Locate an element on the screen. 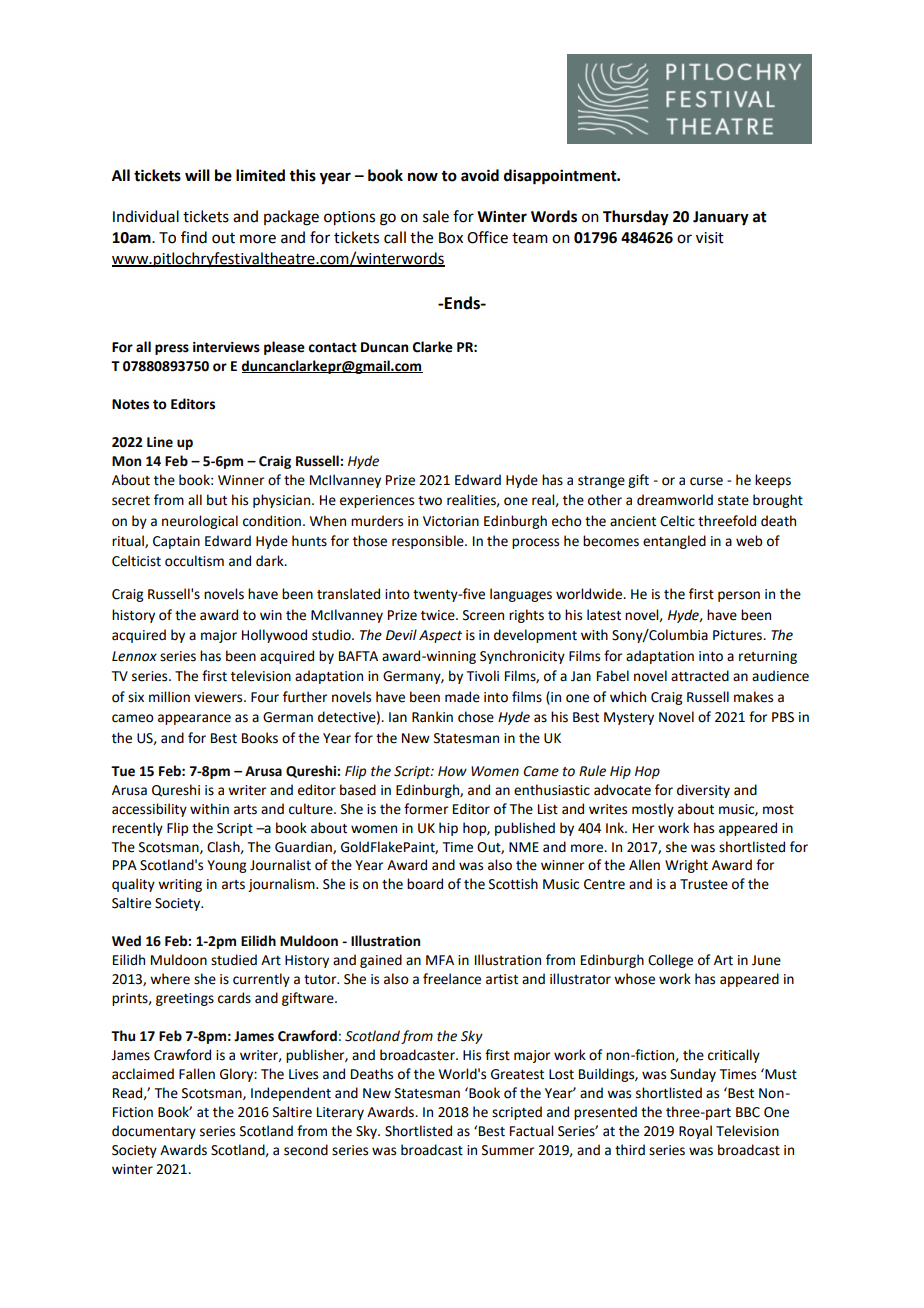 The width and height of the screenshot is (924, 1308). sale is located at coordinates (436, 216).
